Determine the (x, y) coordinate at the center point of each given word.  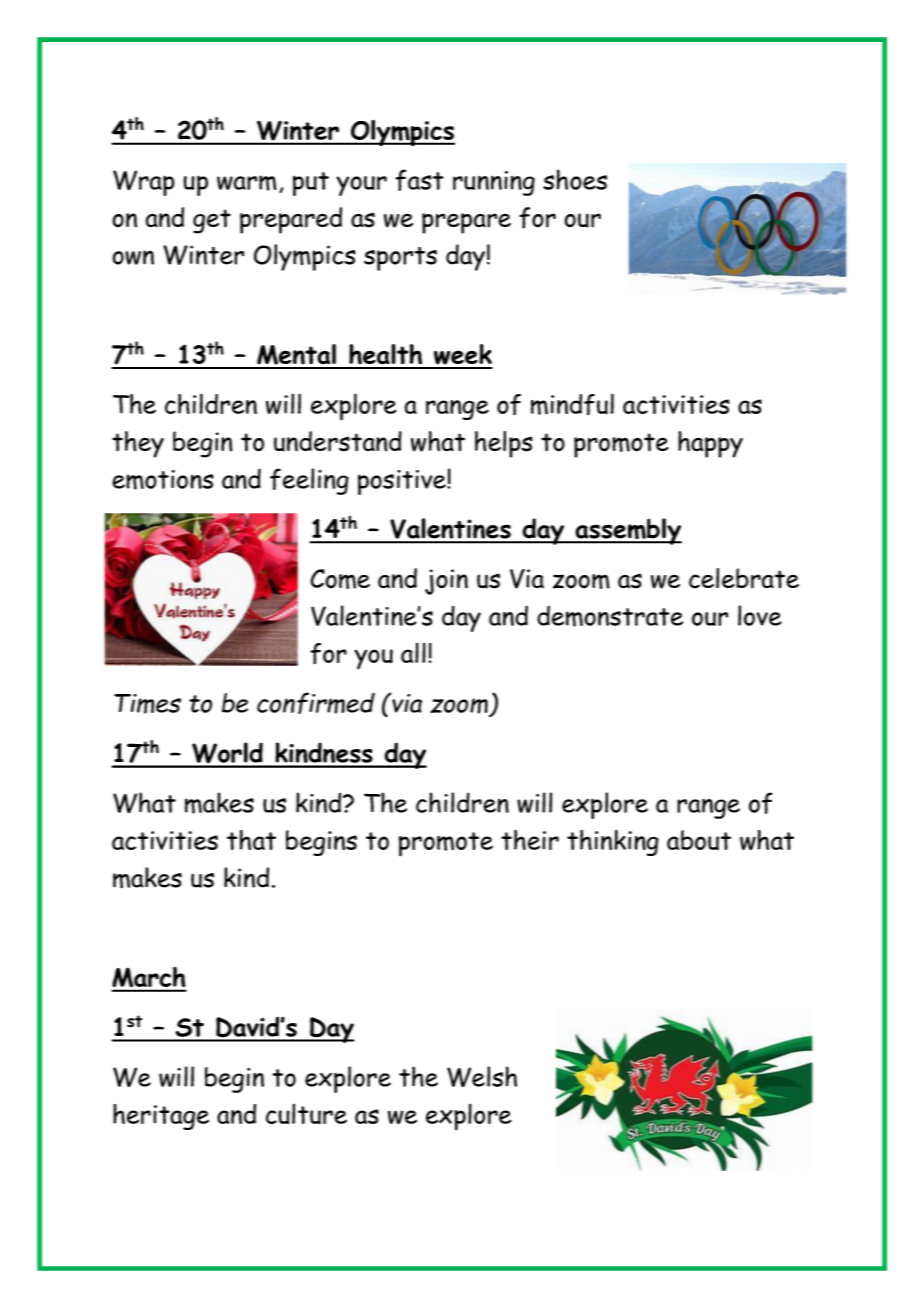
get (212, 221)
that (251, 840)
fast (419, 180)
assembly (627, 531)
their (530, 840)
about (699, 840)
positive (402, 482)
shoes (575, 179)
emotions (163, 480)
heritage (161, 1117)
